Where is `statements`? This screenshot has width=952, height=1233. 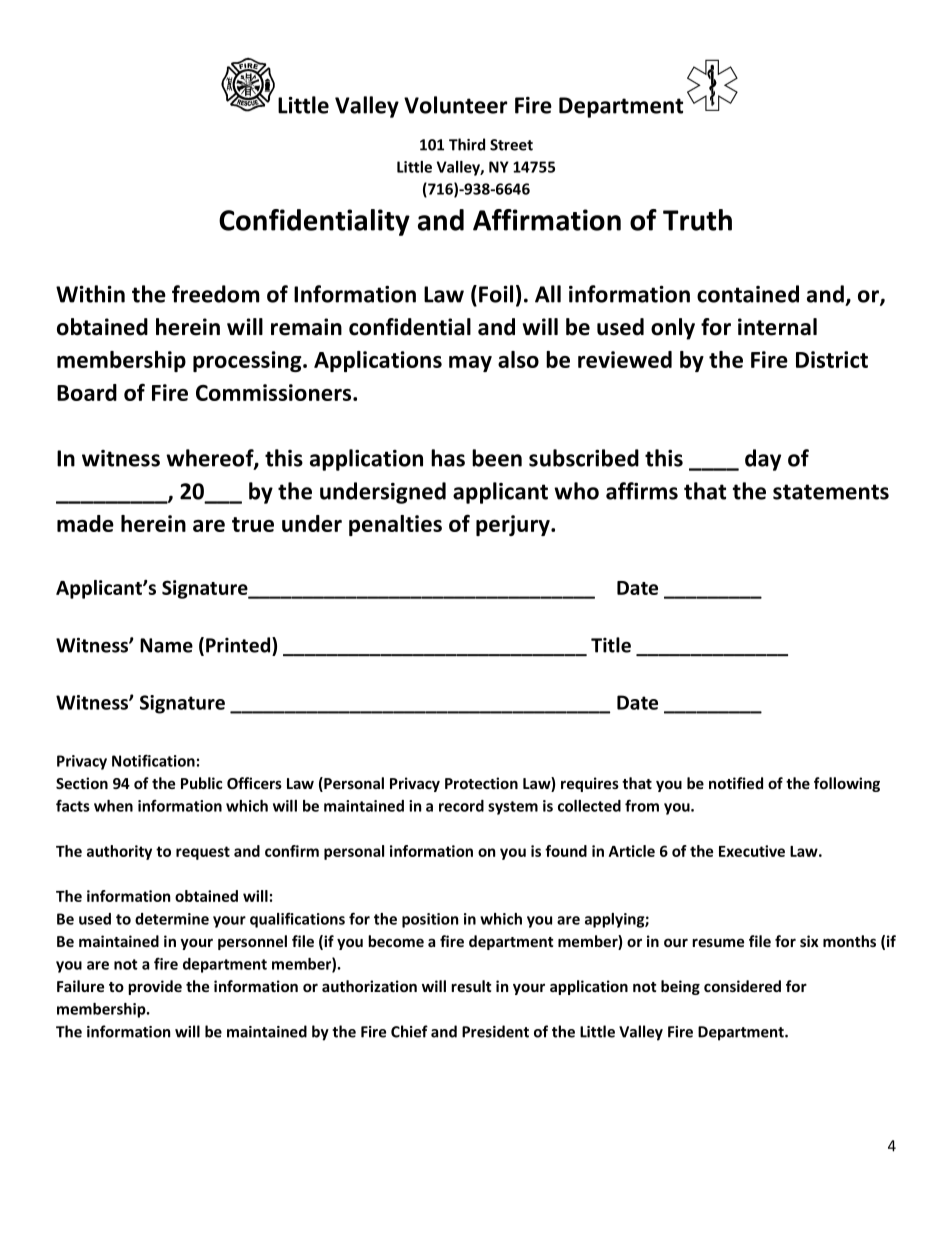
statements is located at coordinates (831, 492).
